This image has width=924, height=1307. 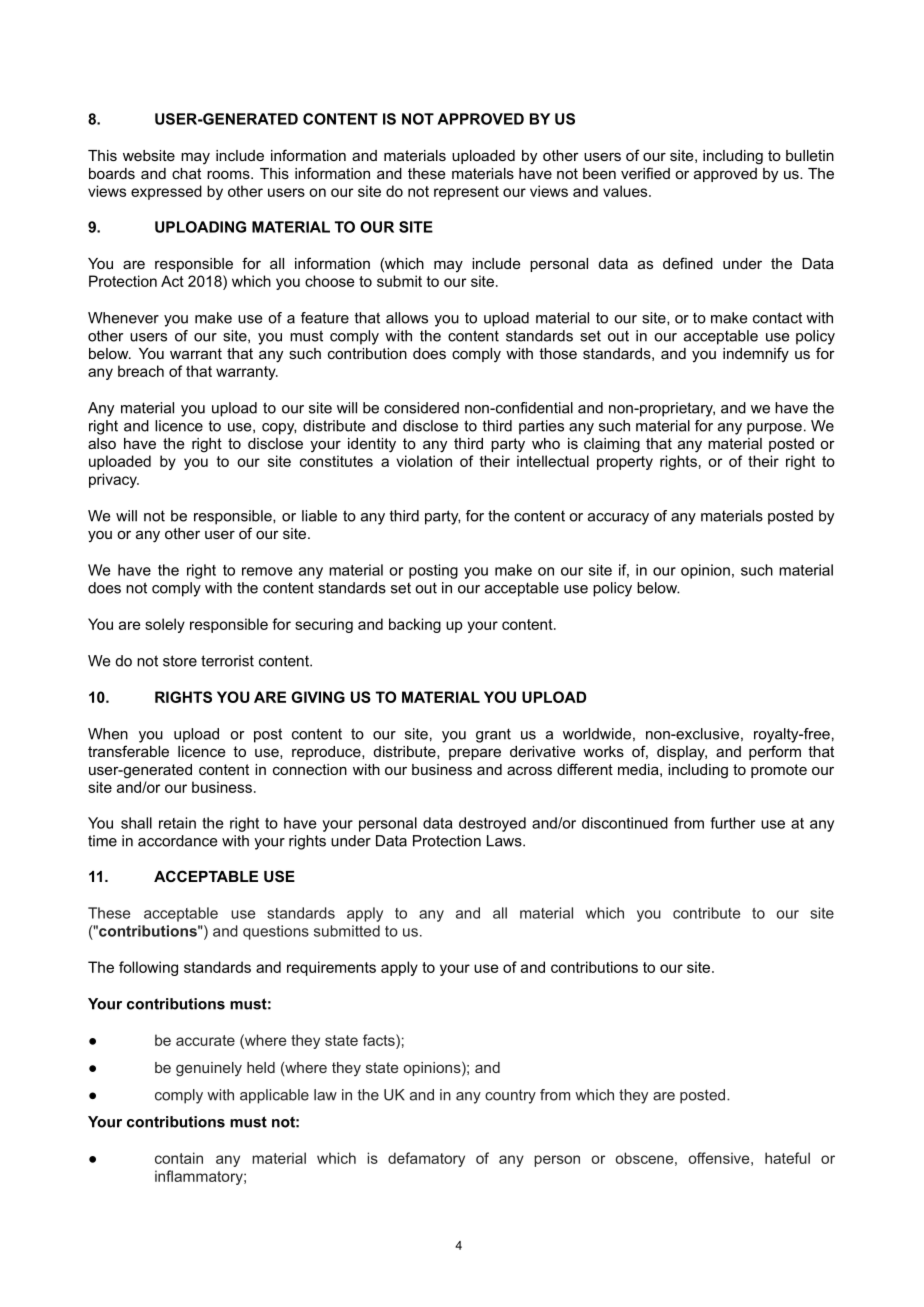 I want to click on represent, so click(x=466, y=193).
